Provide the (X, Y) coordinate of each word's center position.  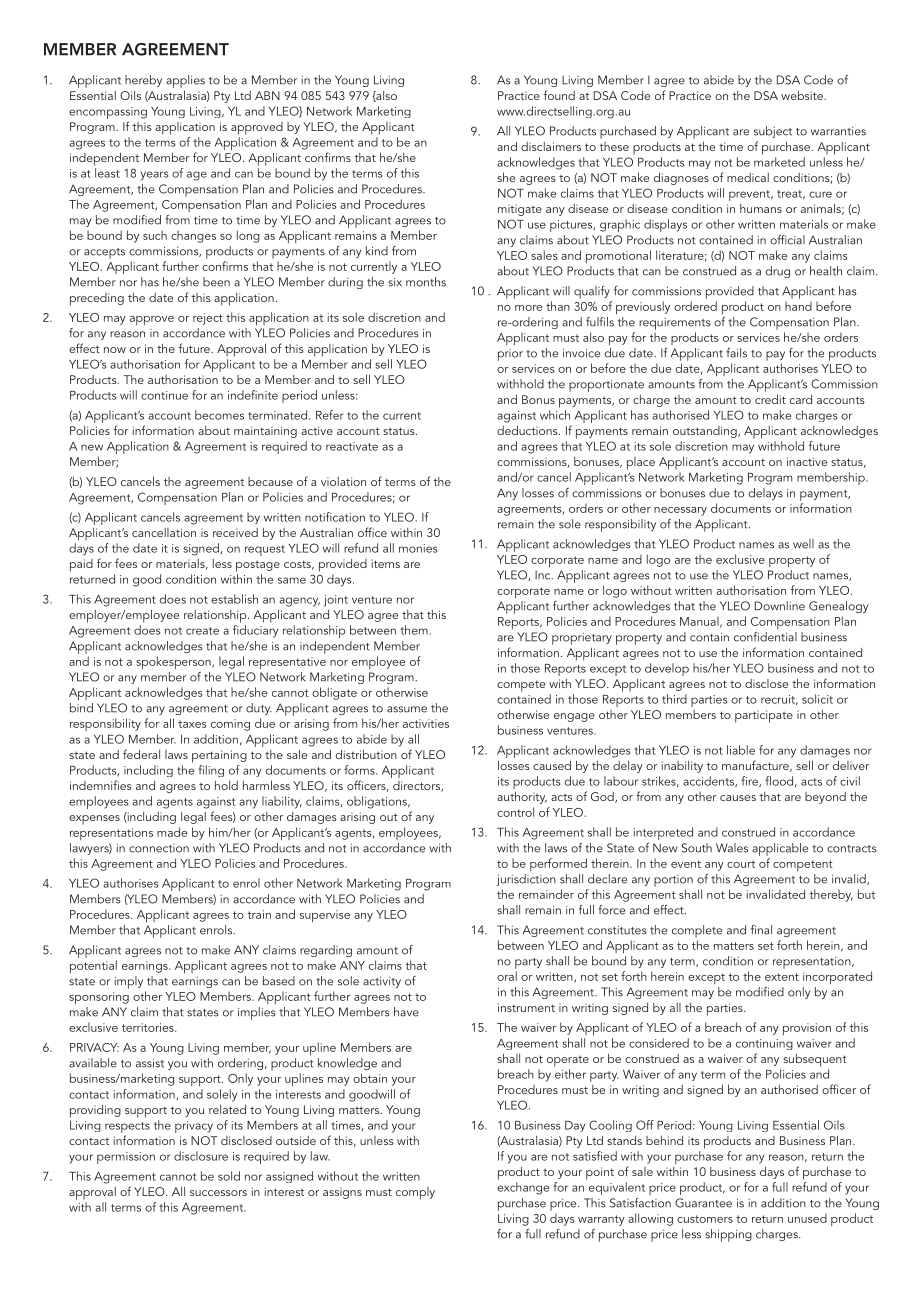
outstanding (706, 432)
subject (773, 132)
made (172, 832)
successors (218, 1193)
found (559, 95)
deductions (528, 430)
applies (185, 81)
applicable (780, 849)
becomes (219, 415)
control (515, 812)
